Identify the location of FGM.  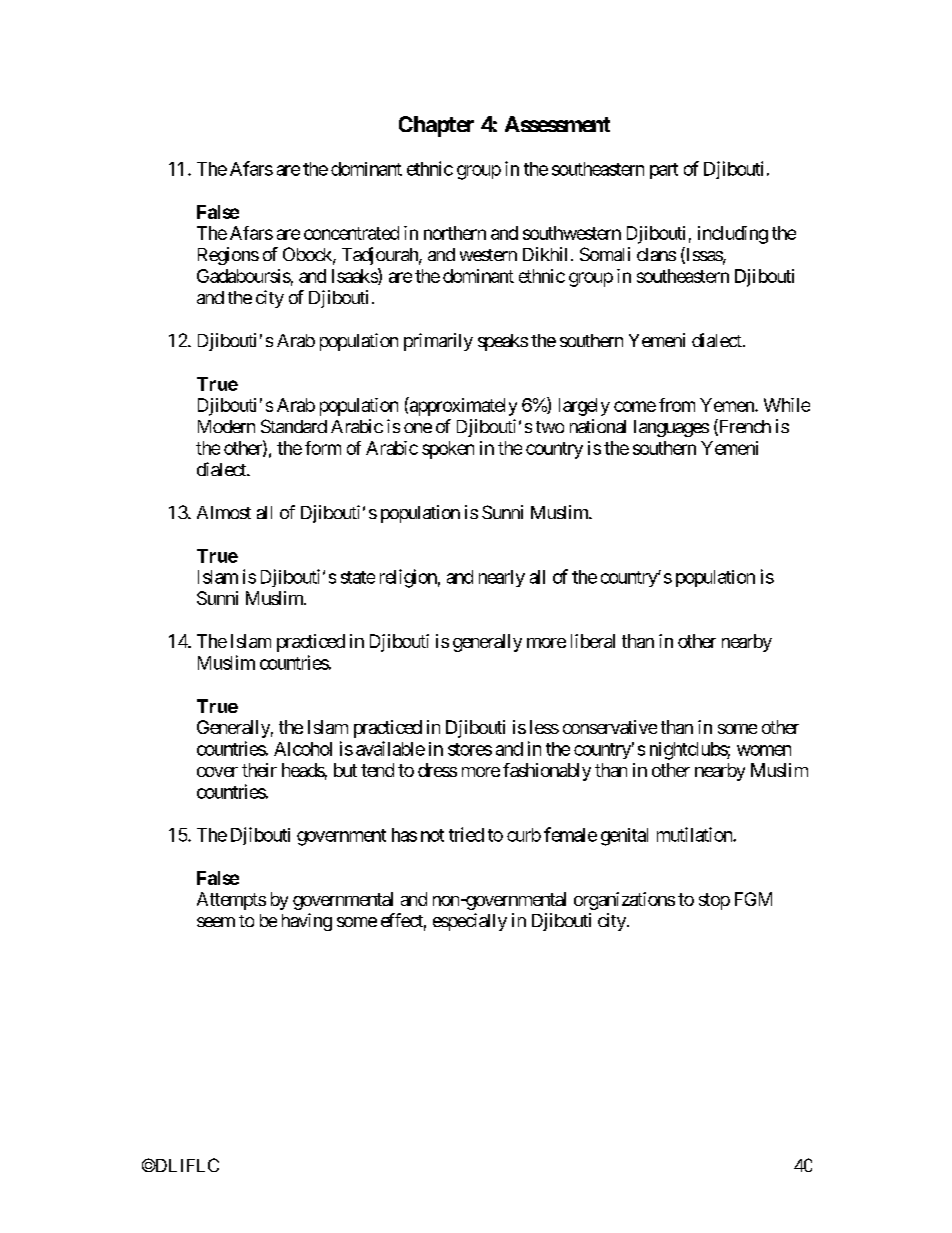
(753, 899).
